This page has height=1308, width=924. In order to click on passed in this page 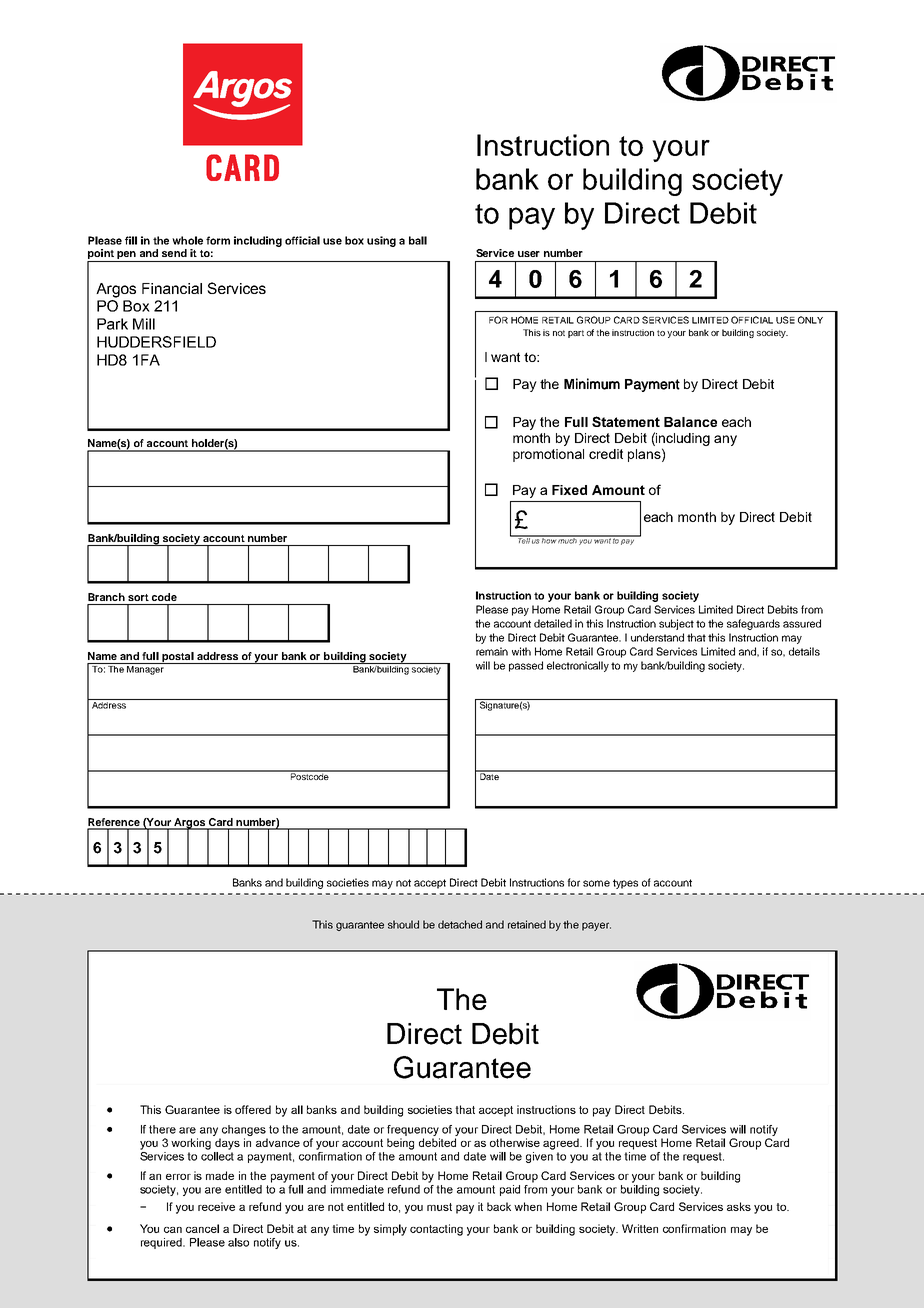, I will do `click(526, 666)`.
